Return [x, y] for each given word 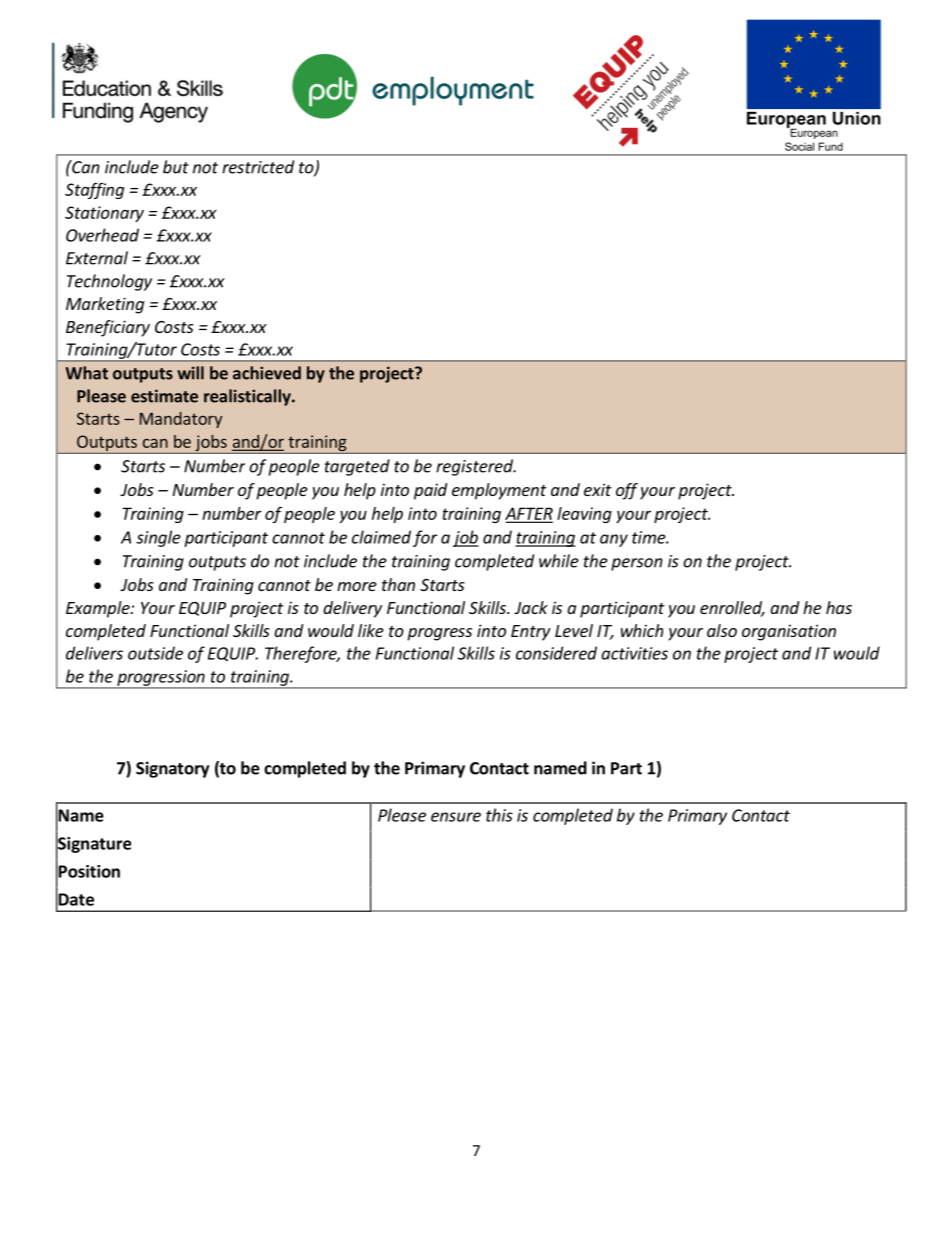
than [398, 584]
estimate [164, 396]
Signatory [172, 769]
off [627, 491]
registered [475, 467]
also [722, 630]
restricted [258, 167]
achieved [267, 373]
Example [99, 609]
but [176, 167]
